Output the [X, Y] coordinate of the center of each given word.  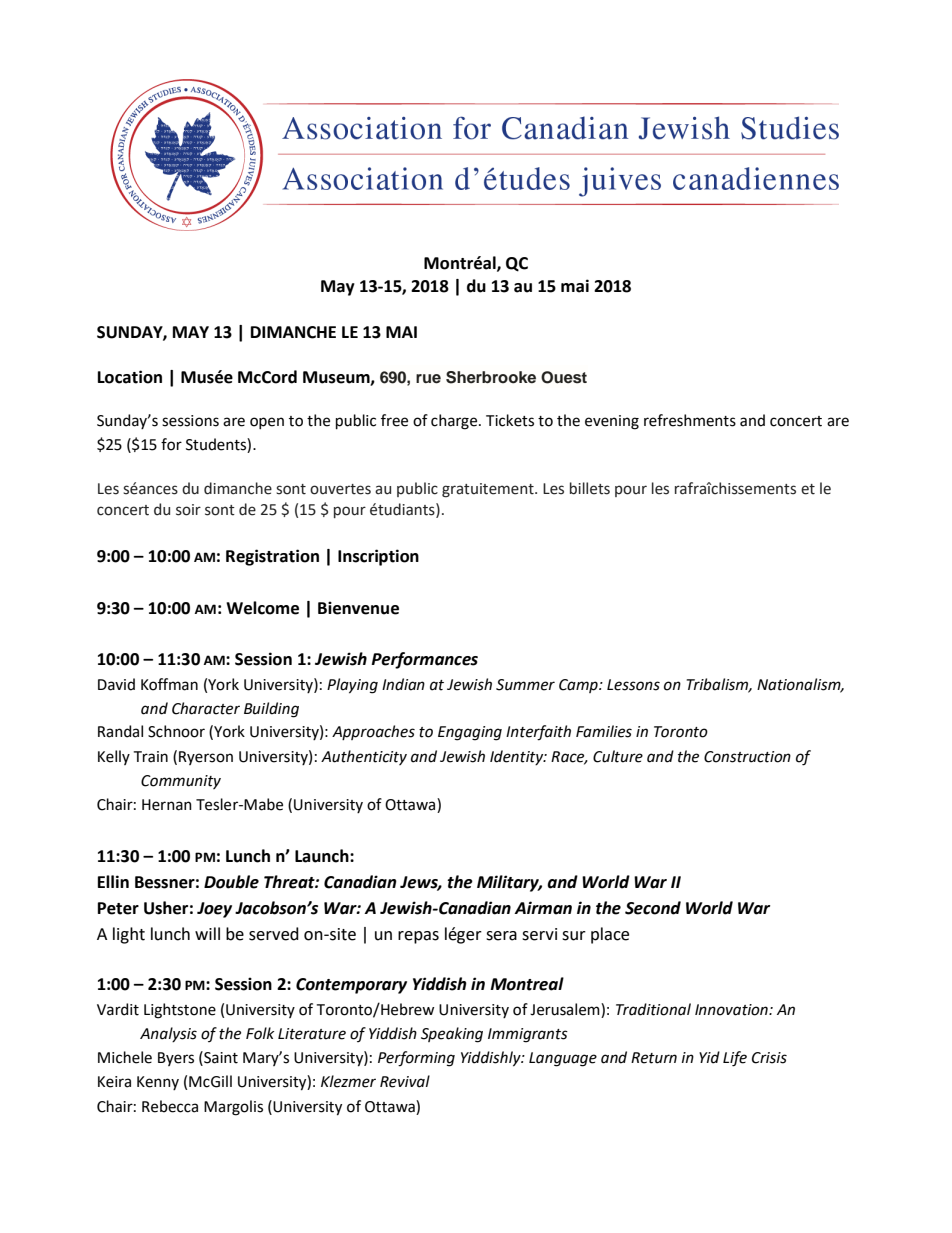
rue [428, 379]
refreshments [690, 420]
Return [654, 1058]
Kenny [158, 1083]
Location [130, 377]
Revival [405, 1081]
